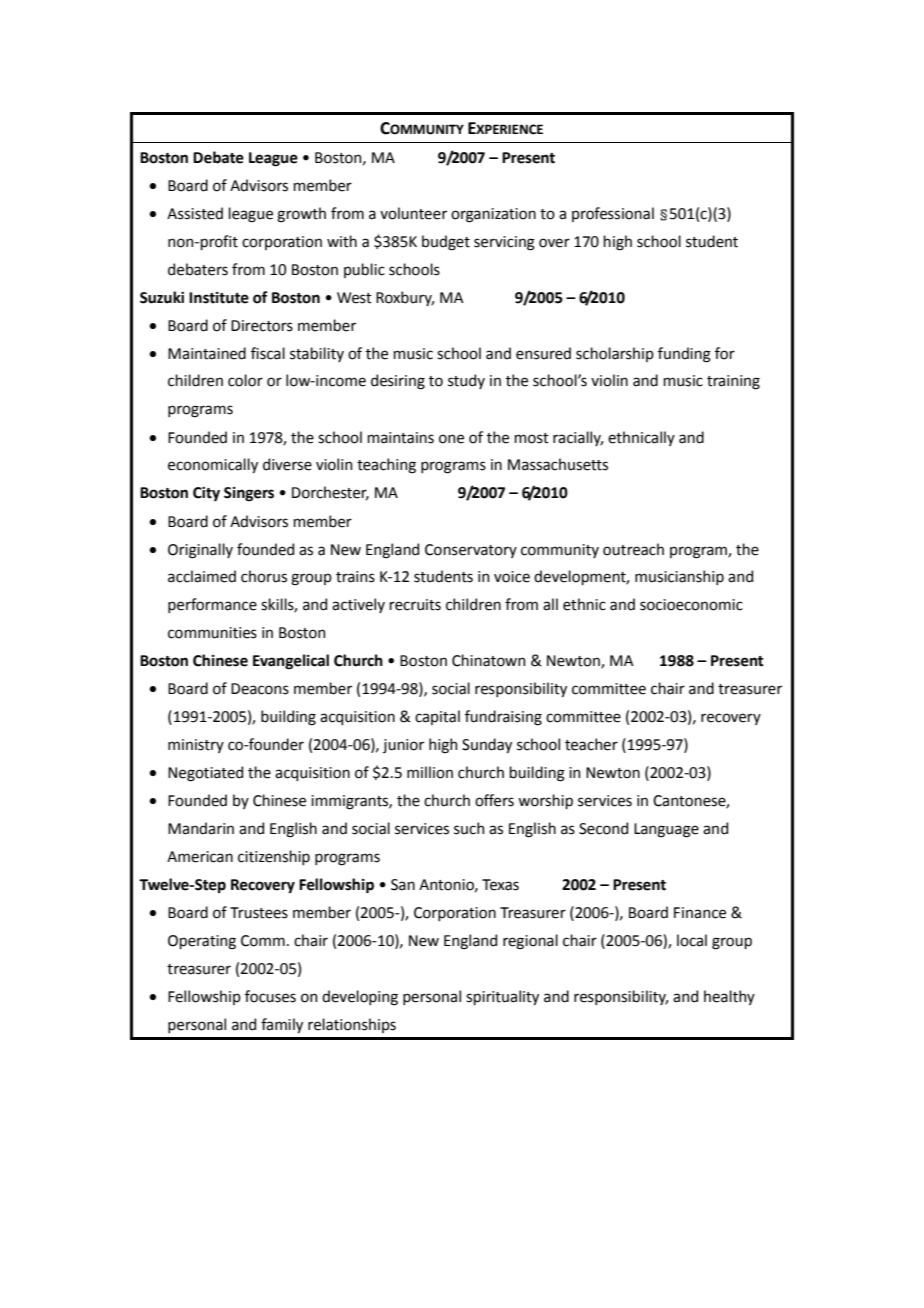 This screenshot has height=1308, width=924. What do you see at coordinates (487, 745) in the screenshot?
I see `Sunday` at bounding box center [487, 745].
